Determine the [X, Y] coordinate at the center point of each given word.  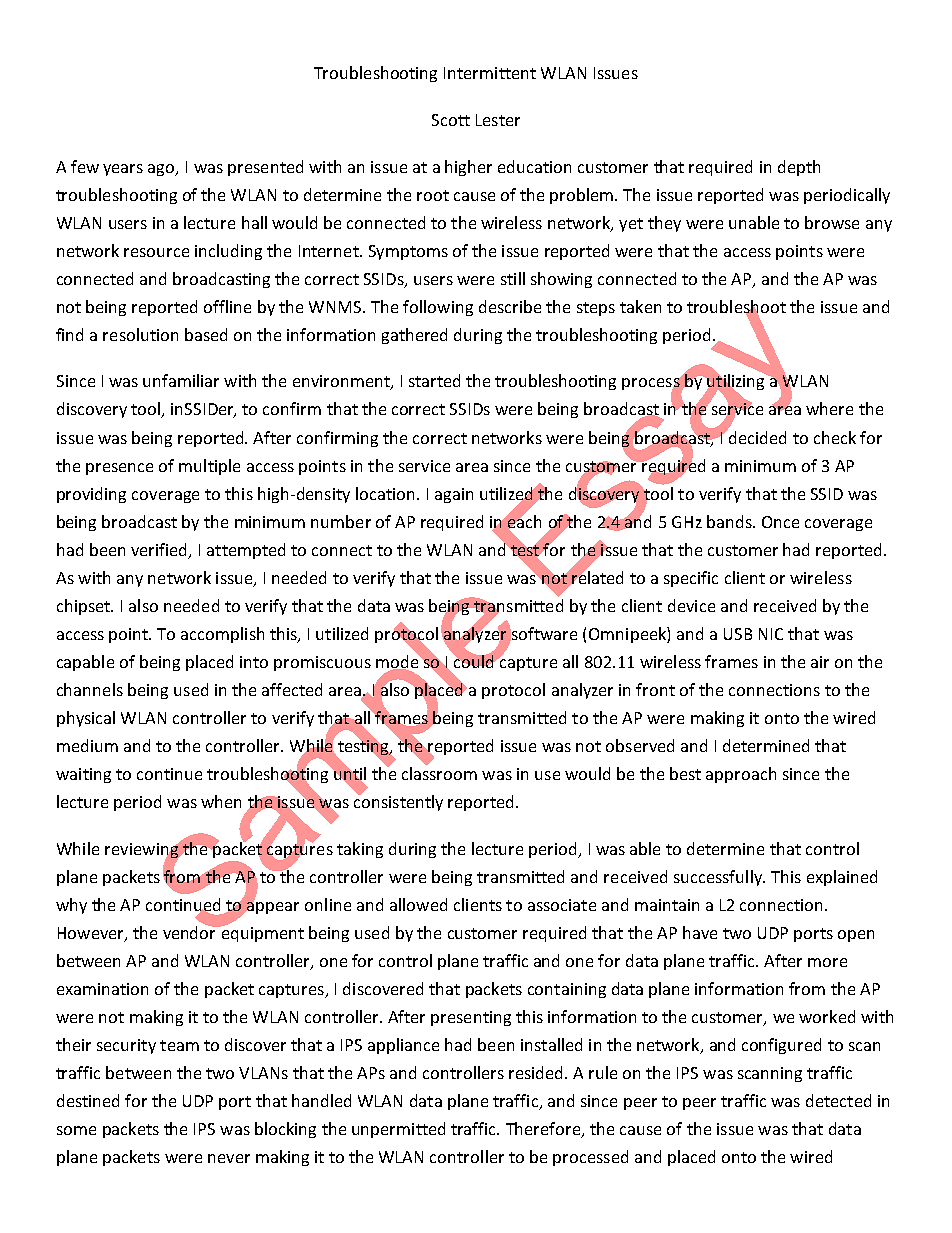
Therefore [544, 1129]
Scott [451, 120]
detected [838, 1100]
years [123, 170]
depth [799, 168]
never [229, 1158]
